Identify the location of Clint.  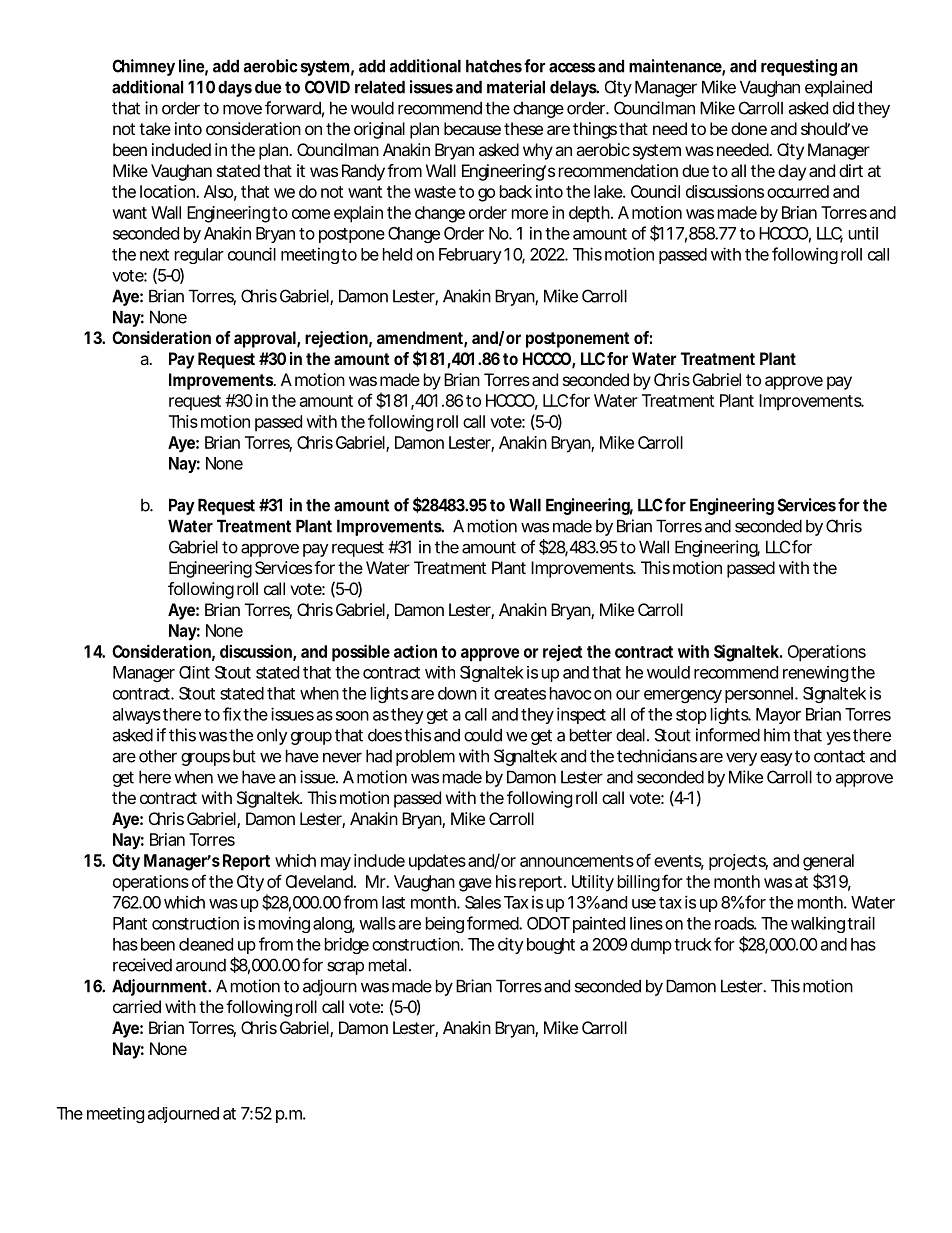
(194, 672).
